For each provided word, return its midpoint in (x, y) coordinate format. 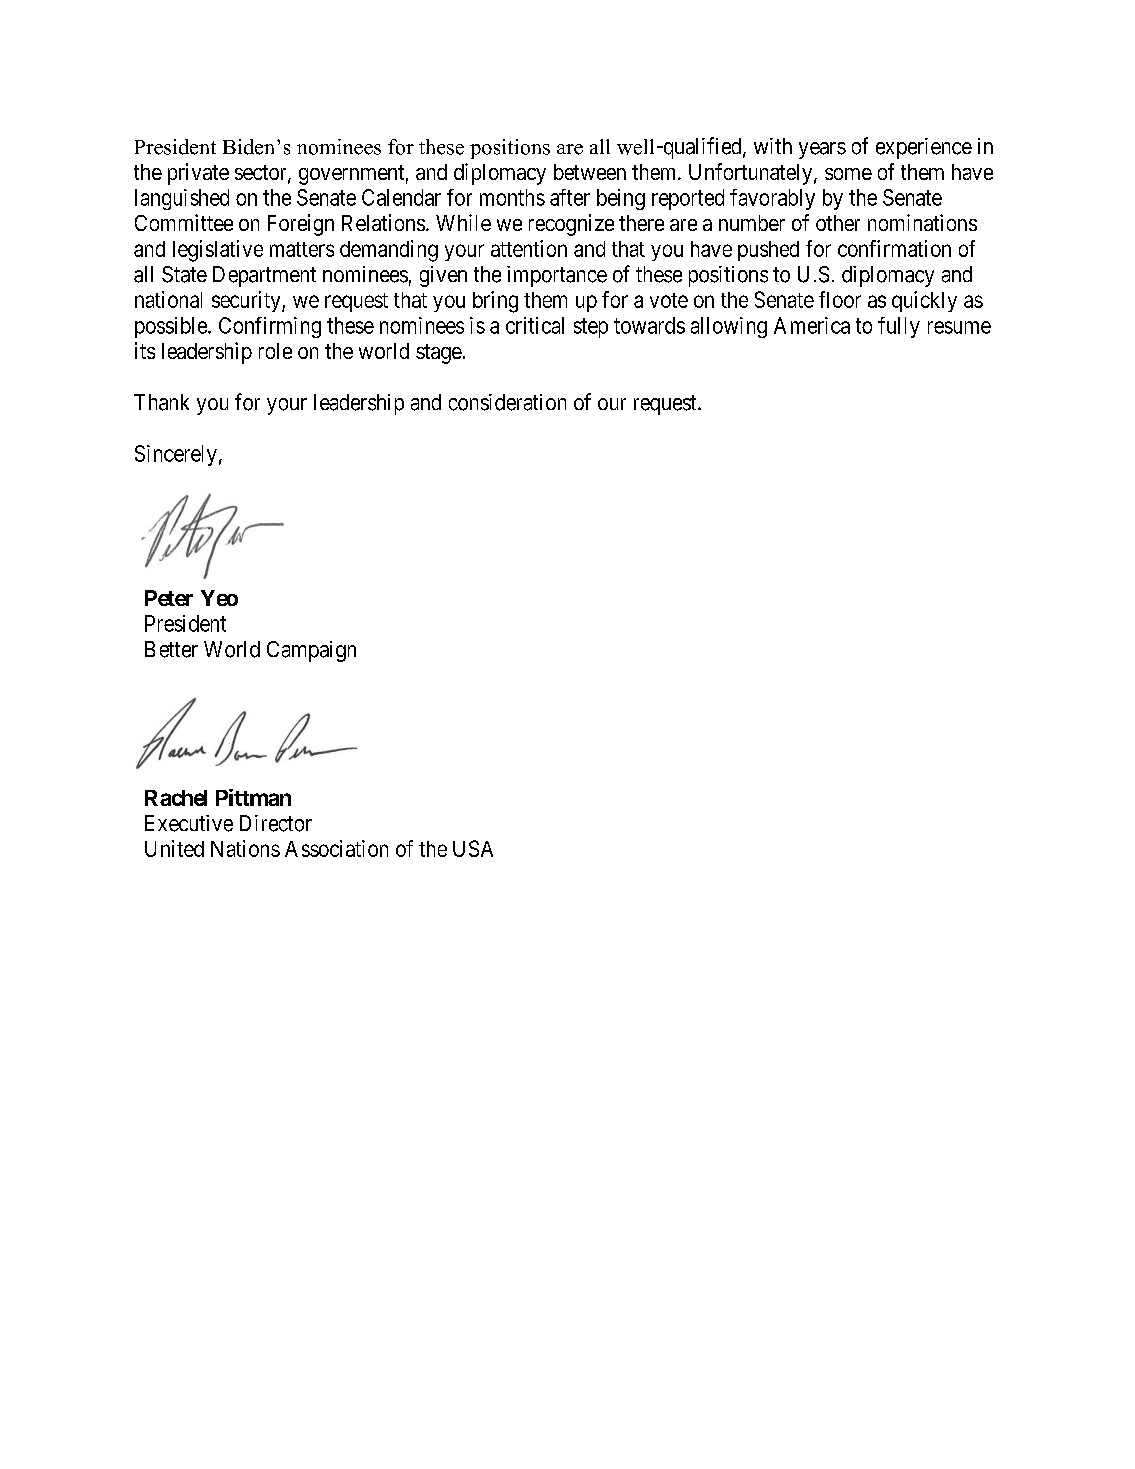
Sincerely (176, 455)
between (590, 172)
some (848, 174)
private (198, 174)
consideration (507, 402)
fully (899, 327)
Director (276, 823)
